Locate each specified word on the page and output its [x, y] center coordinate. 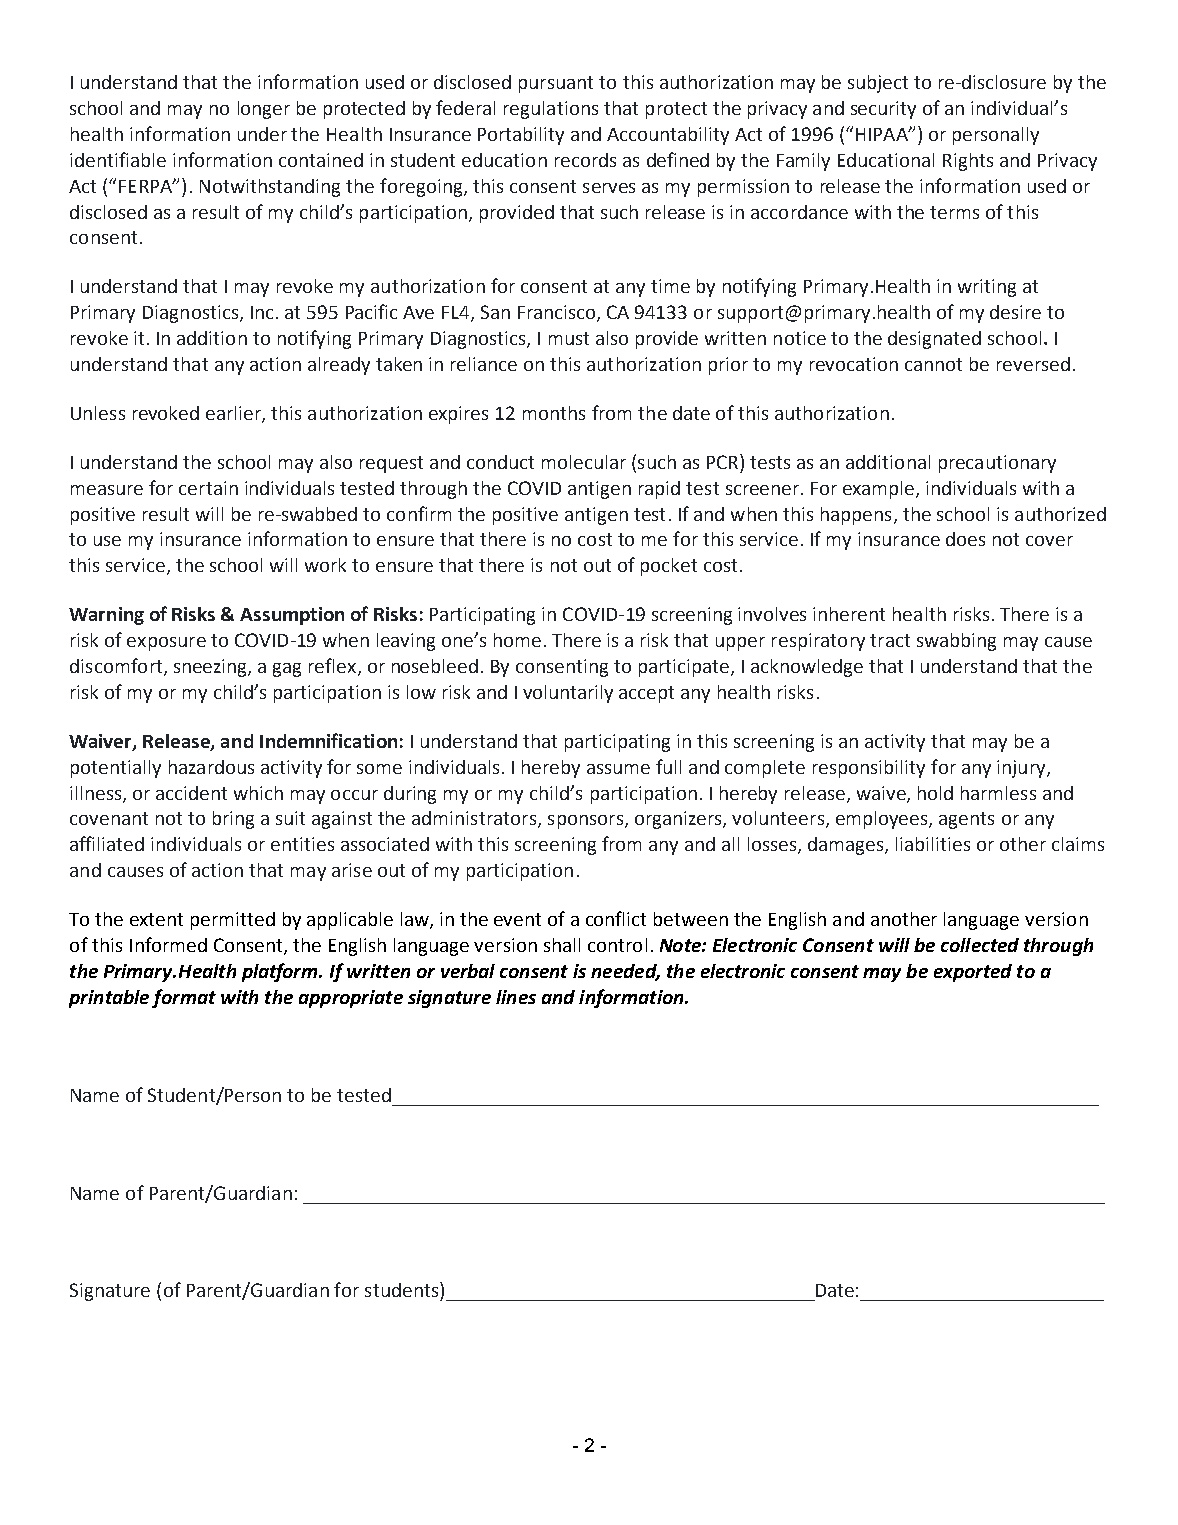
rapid [659, 490]
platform [281, 972]
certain [208, 488]
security [883, 110]
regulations [551, 110]
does [965, 539]
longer [264, 110]
